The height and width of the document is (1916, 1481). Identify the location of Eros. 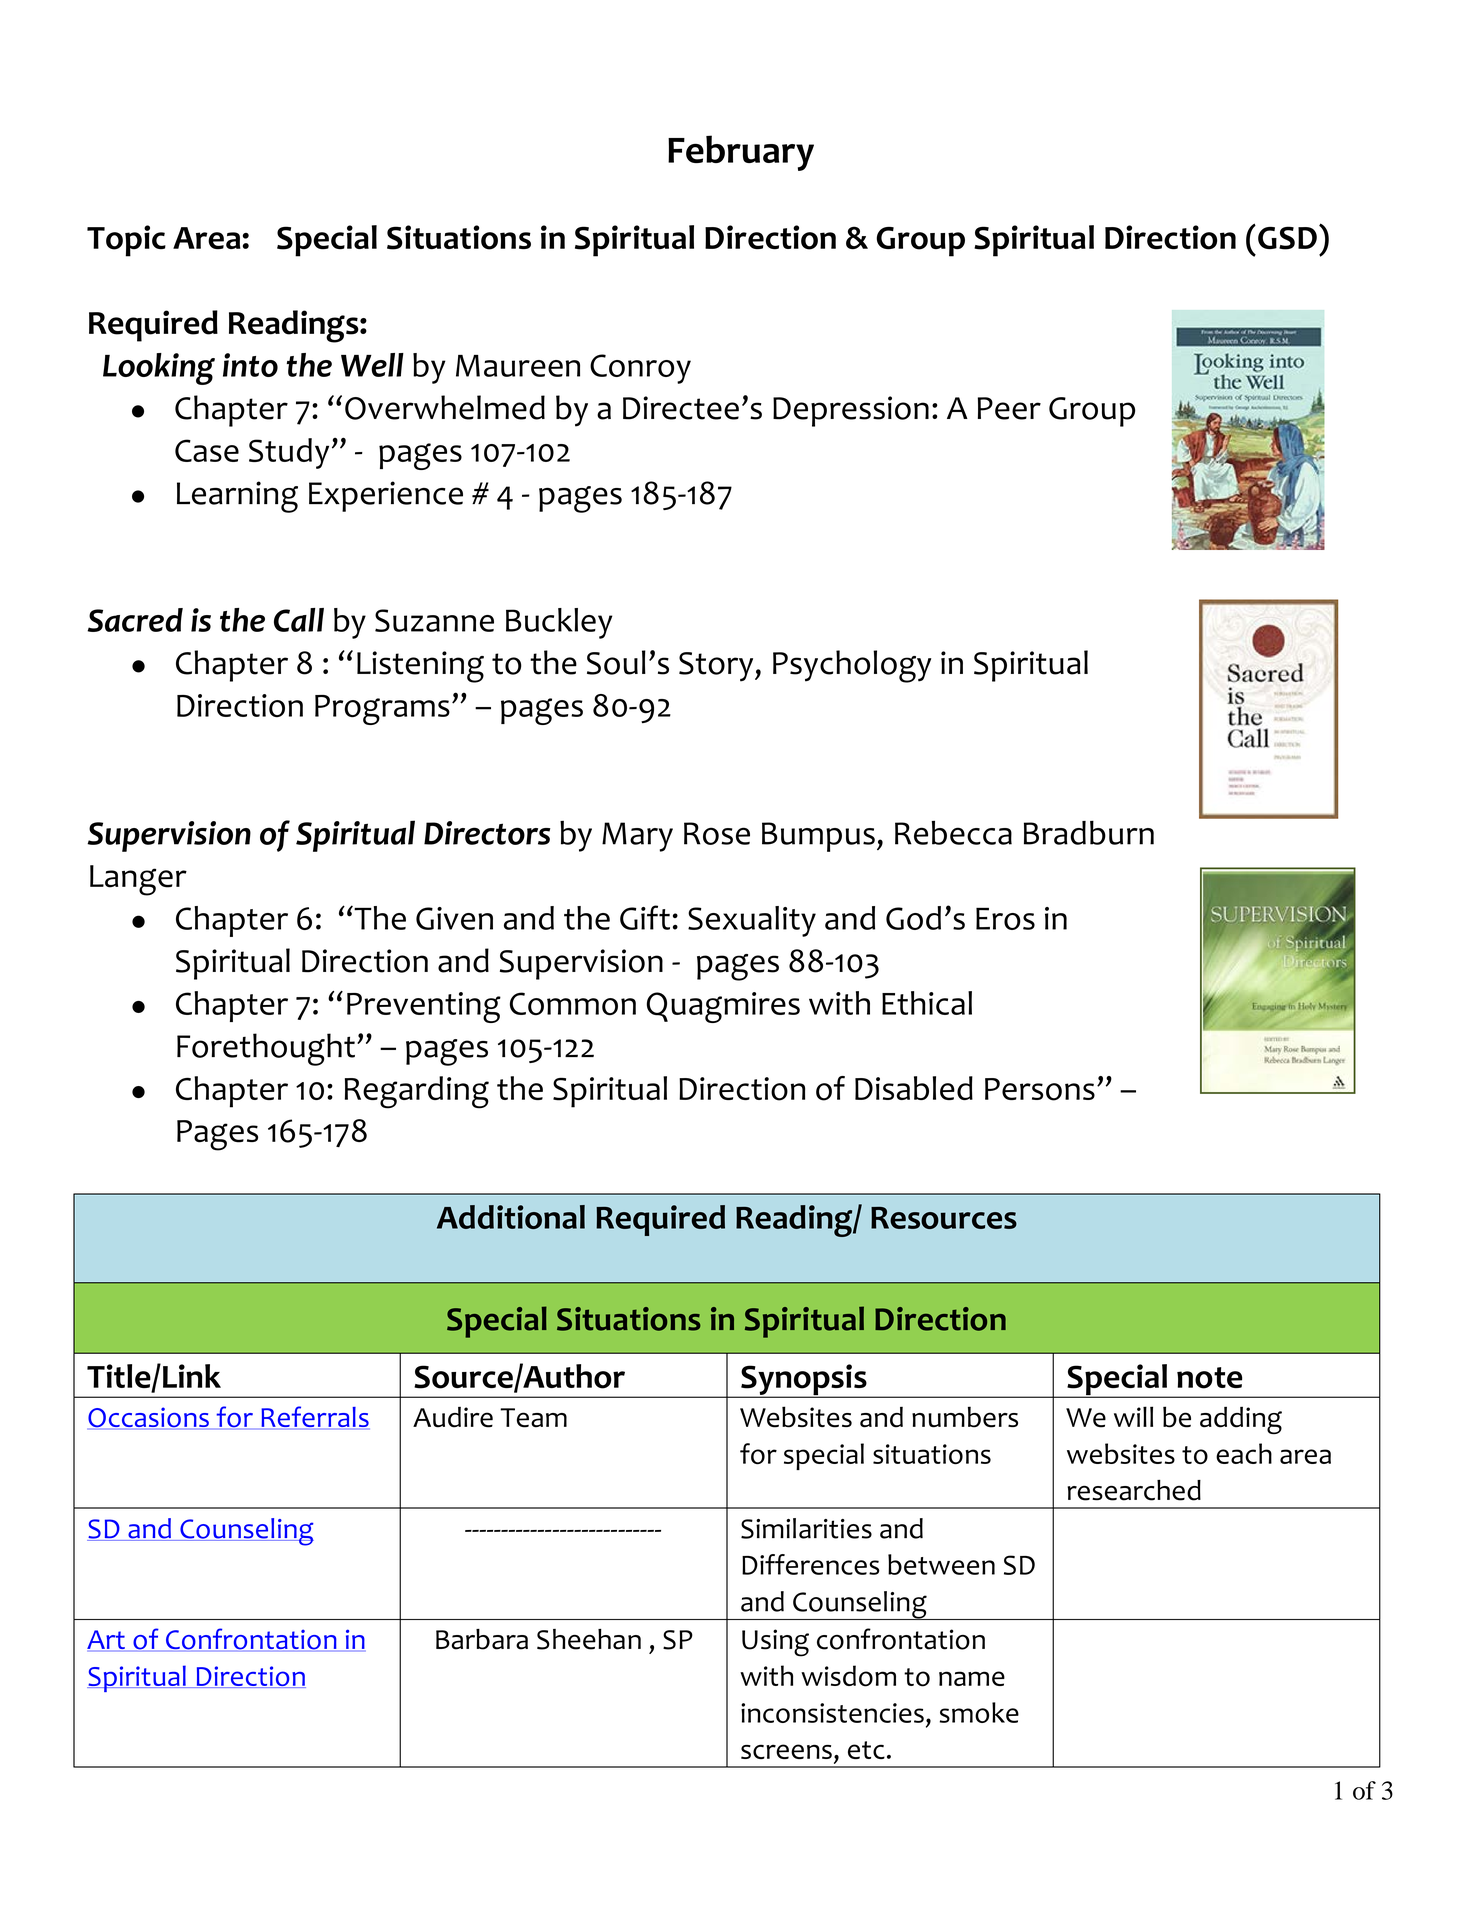
(1005, 918).
